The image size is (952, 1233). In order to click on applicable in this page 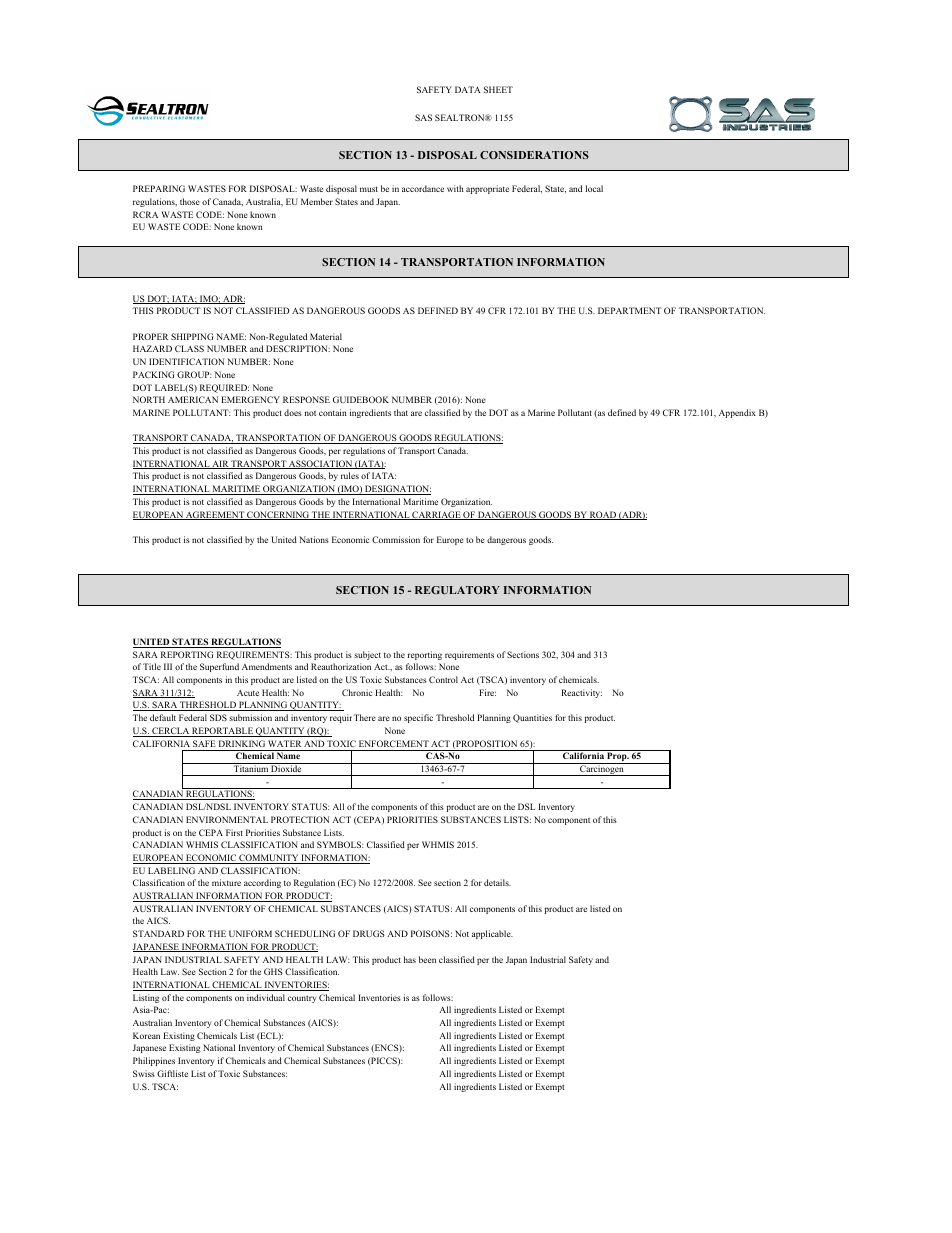, I will do `click(492, 934)`.
